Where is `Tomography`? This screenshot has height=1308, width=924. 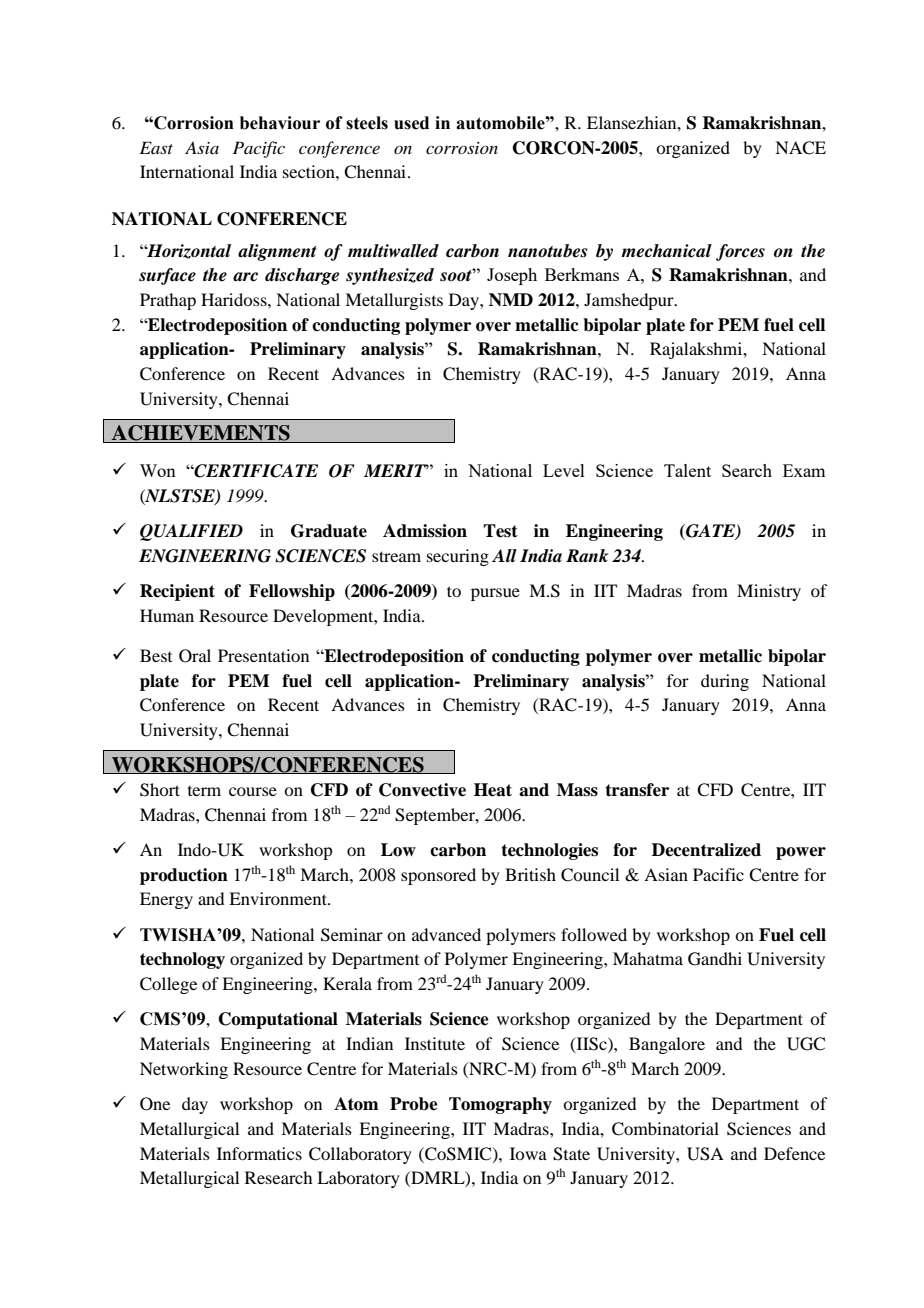 Tomography is located at coordinates (500, 1105).
